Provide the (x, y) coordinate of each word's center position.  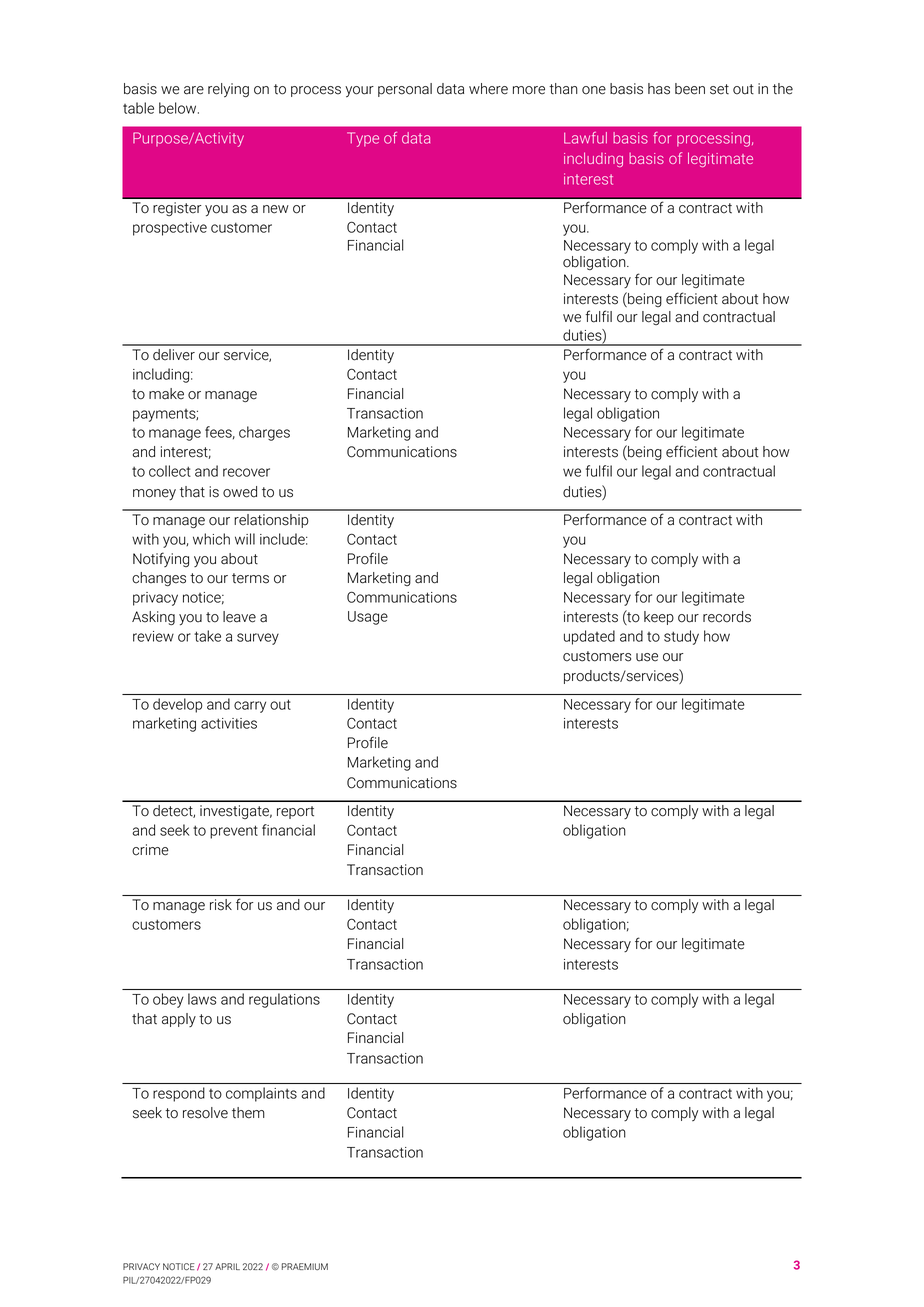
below (179, 108)
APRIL (227, 1266)
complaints (261, 1094)
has (659, 89)
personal (405, 90)
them (248, 1113)
